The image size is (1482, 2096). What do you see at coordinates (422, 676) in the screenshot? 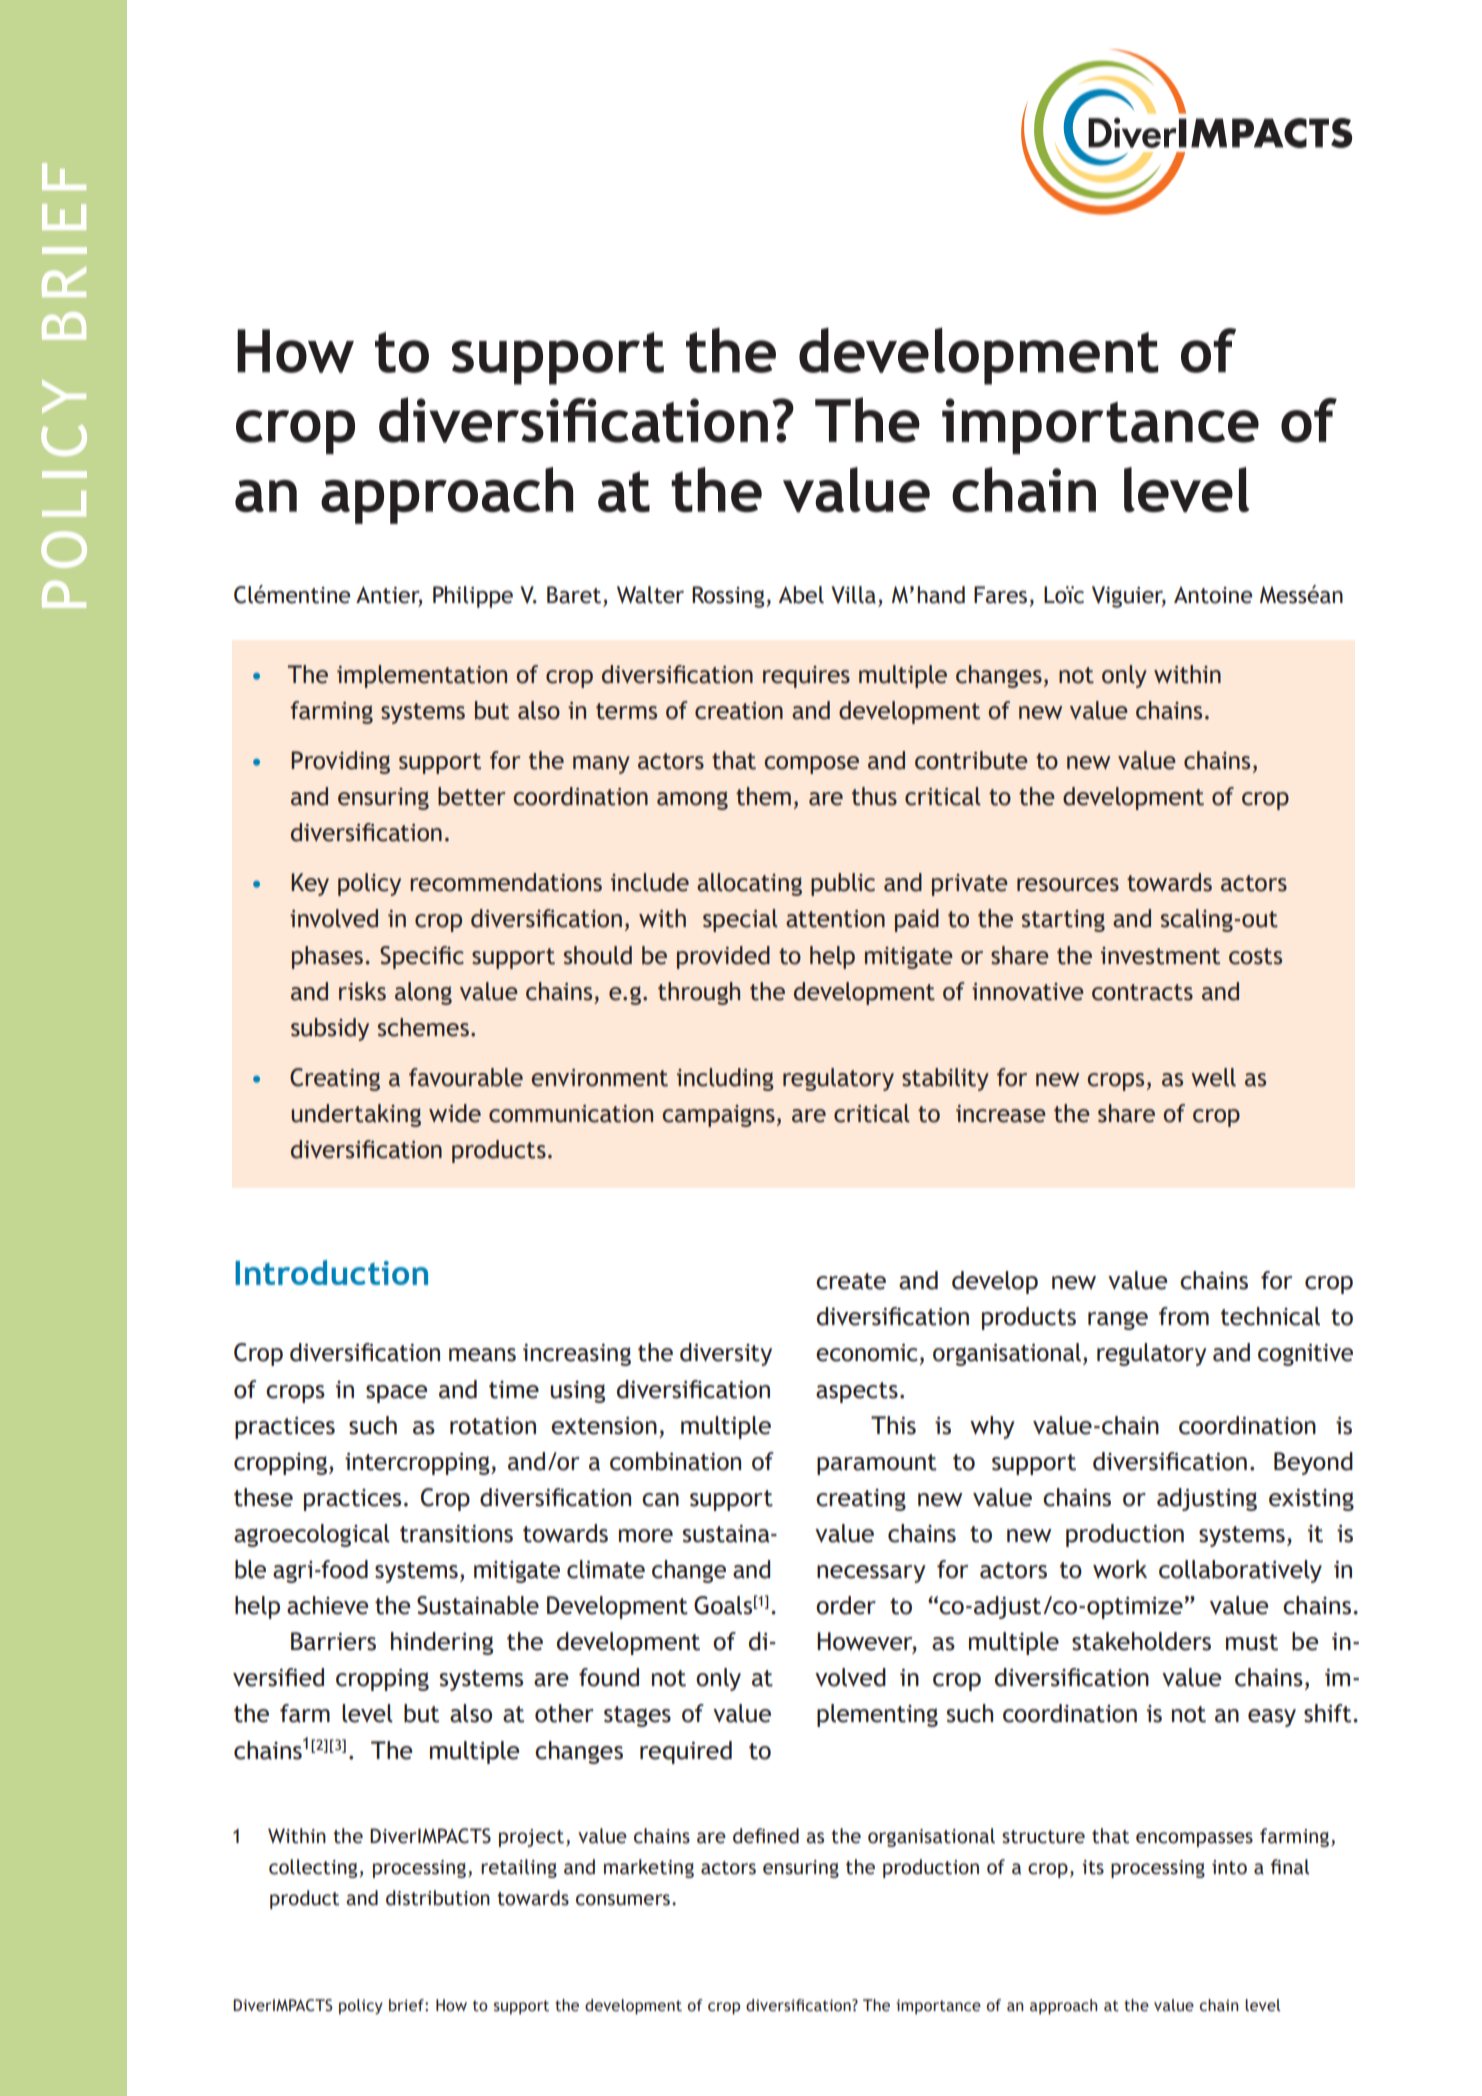
I see `implementation` at bounding box center [422, 676].
